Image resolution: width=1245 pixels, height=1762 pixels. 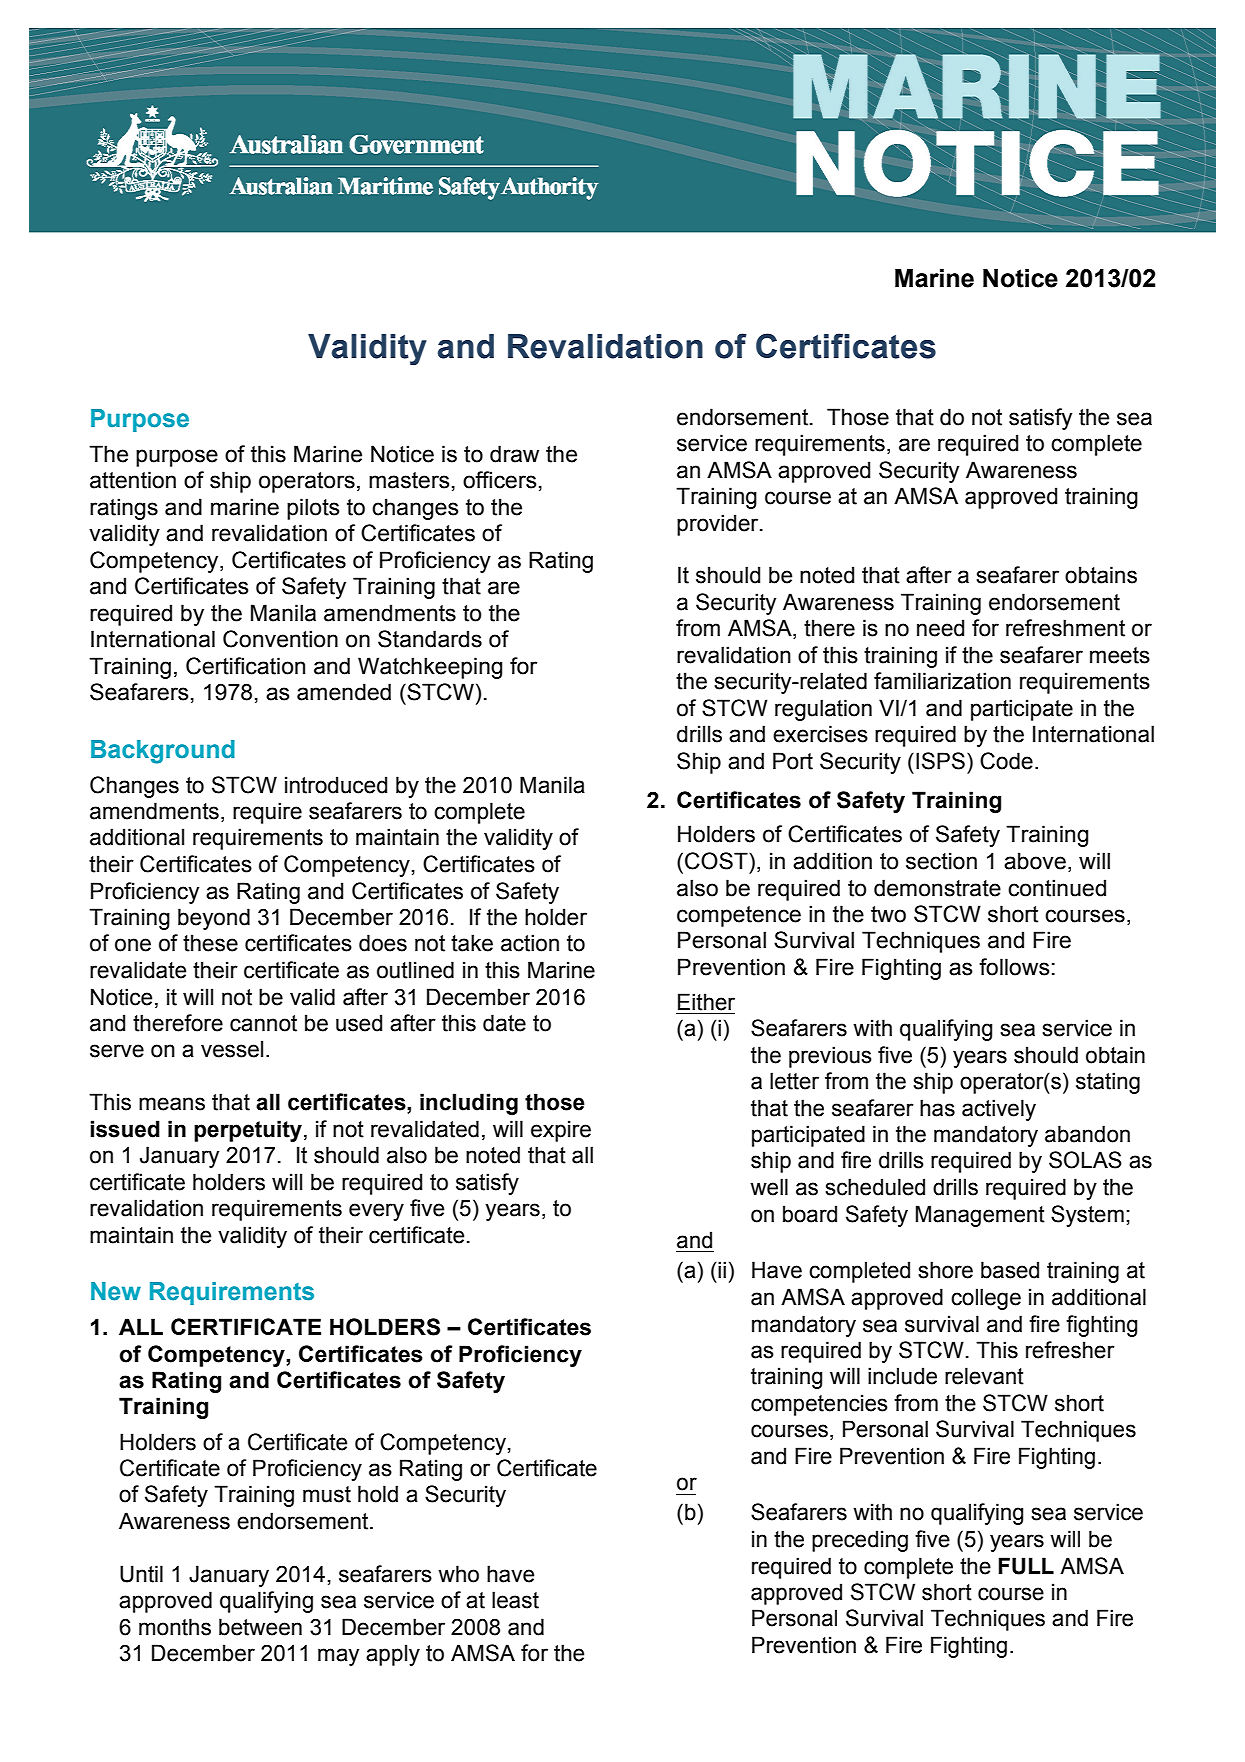 What do you see at coordinates (116, 1291) in the page?
I see `New` at bounding box center [116, 1291].
